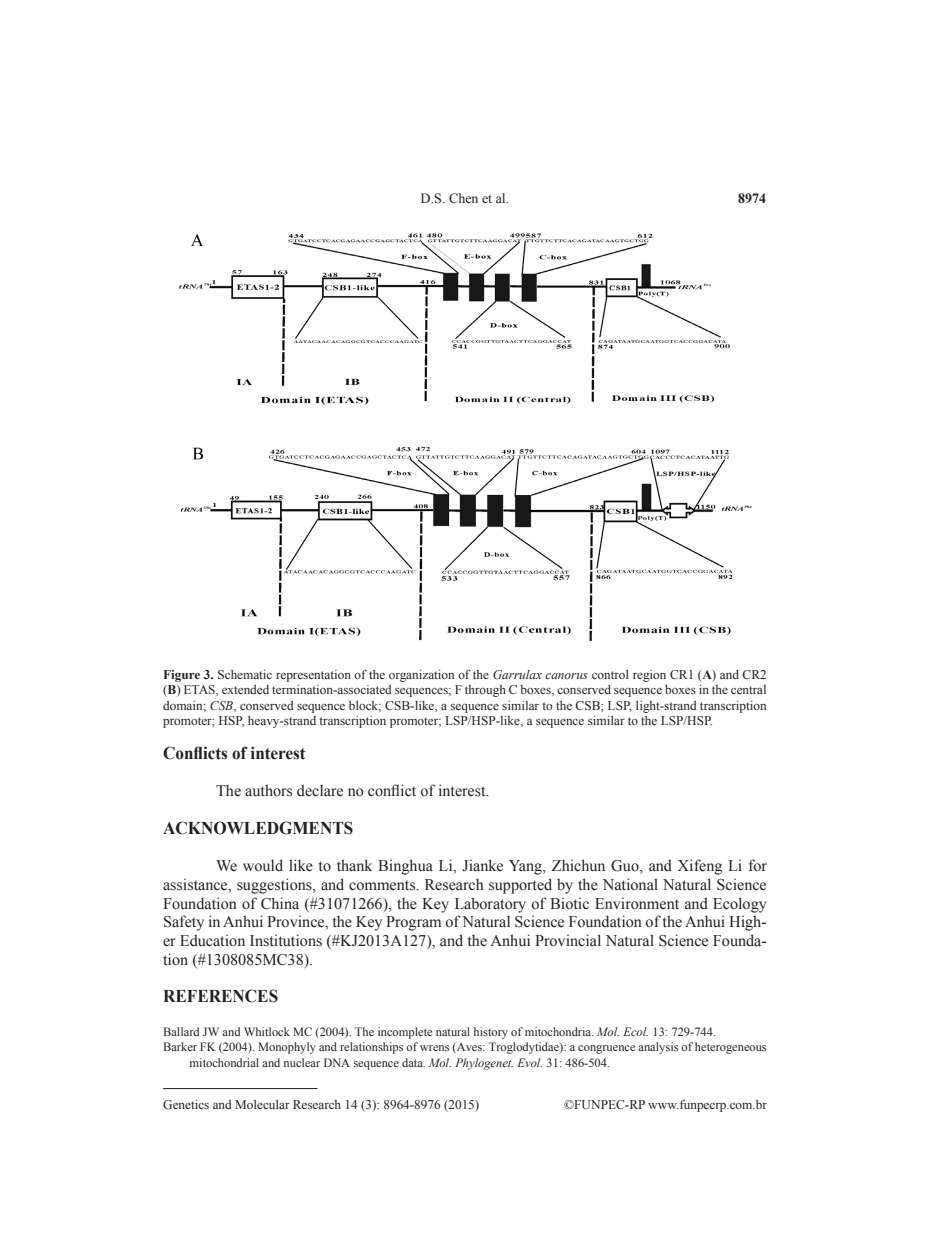  I want to click on through, so click(485, 691).
